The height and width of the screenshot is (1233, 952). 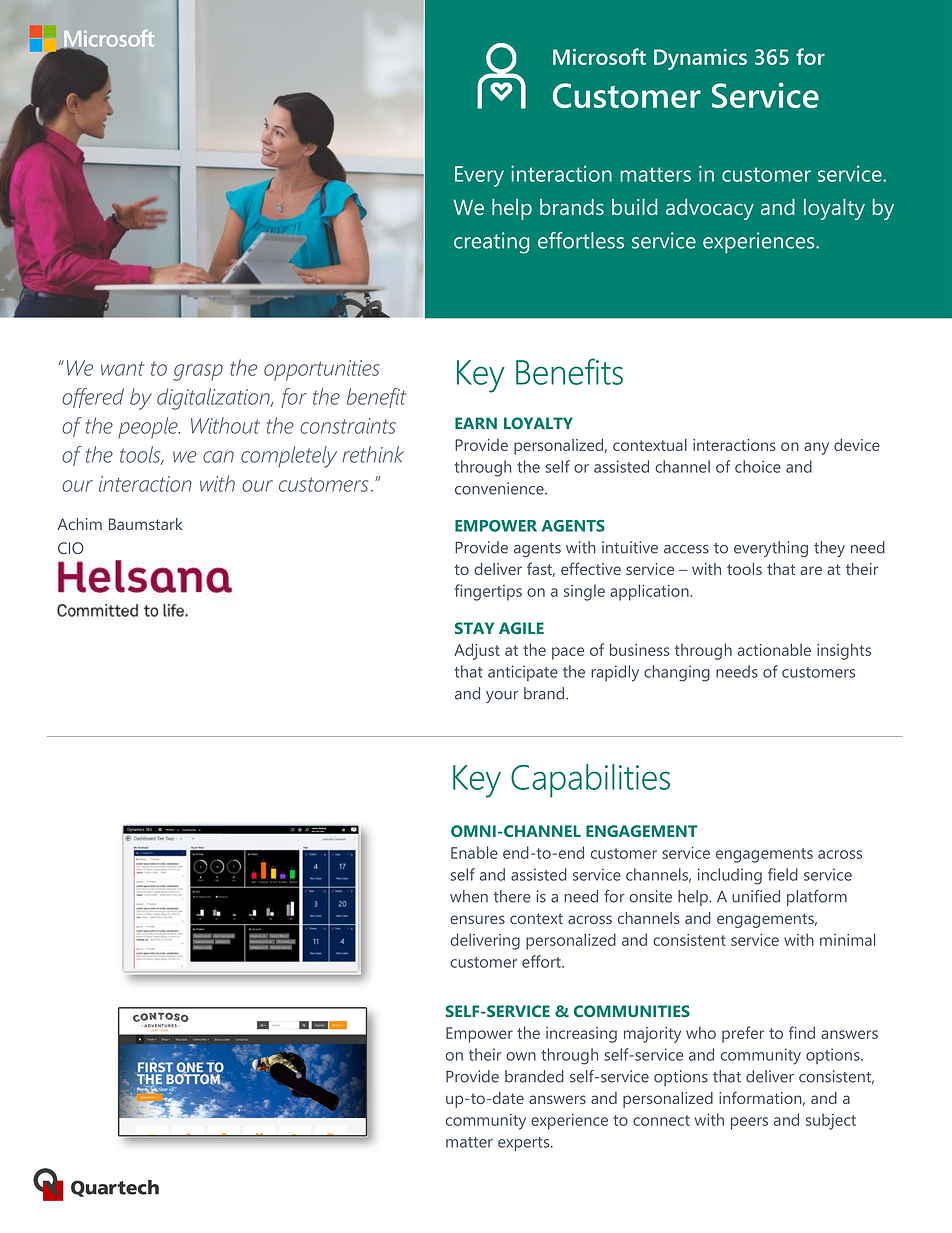 What do you see at coordinates (474, 852) in the screenshot?
I see `Enable` at bounding box center [474, 852].
